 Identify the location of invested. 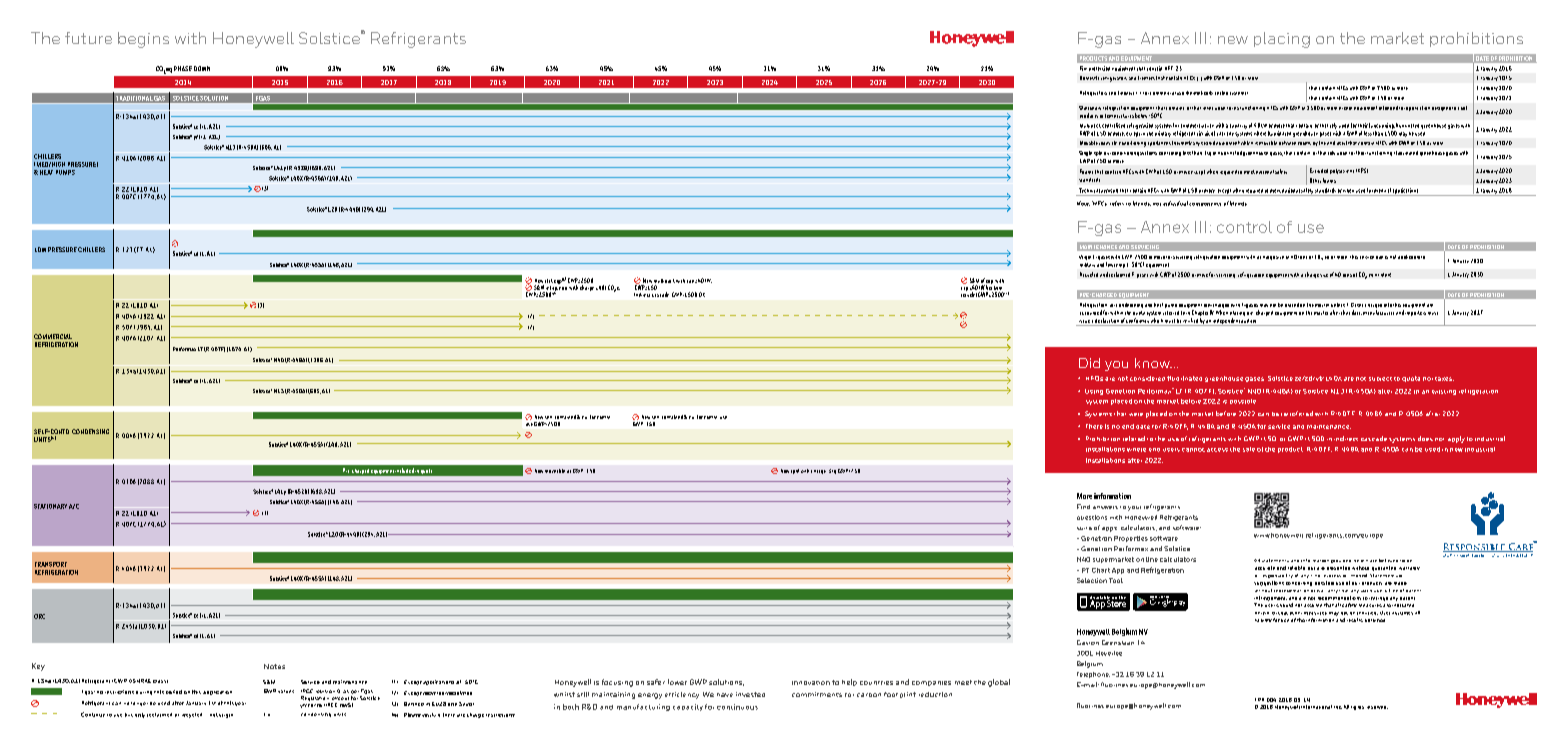
(750, 694).
